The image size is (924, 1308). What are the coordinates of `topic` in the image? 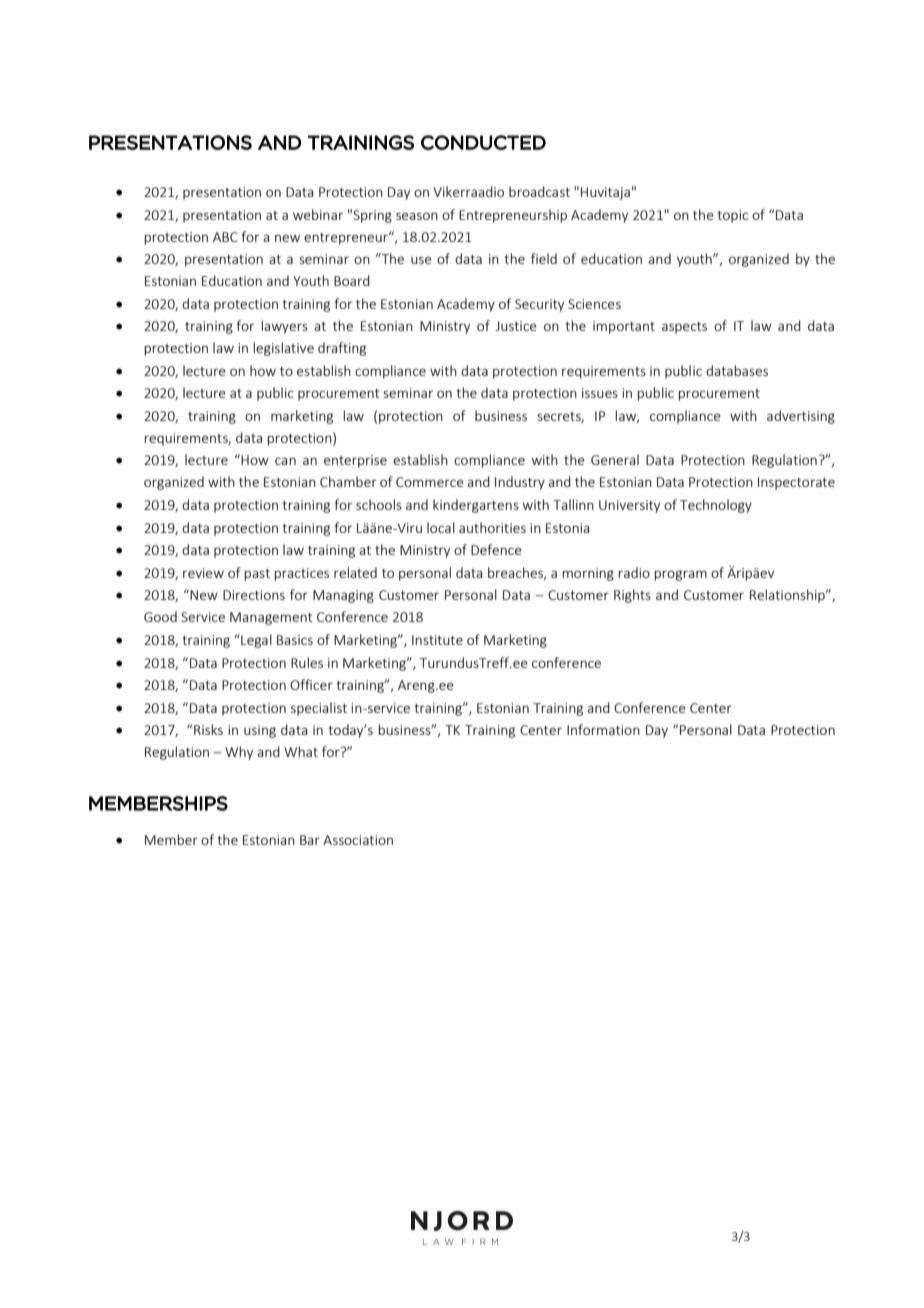 It's located at (733, 216).
